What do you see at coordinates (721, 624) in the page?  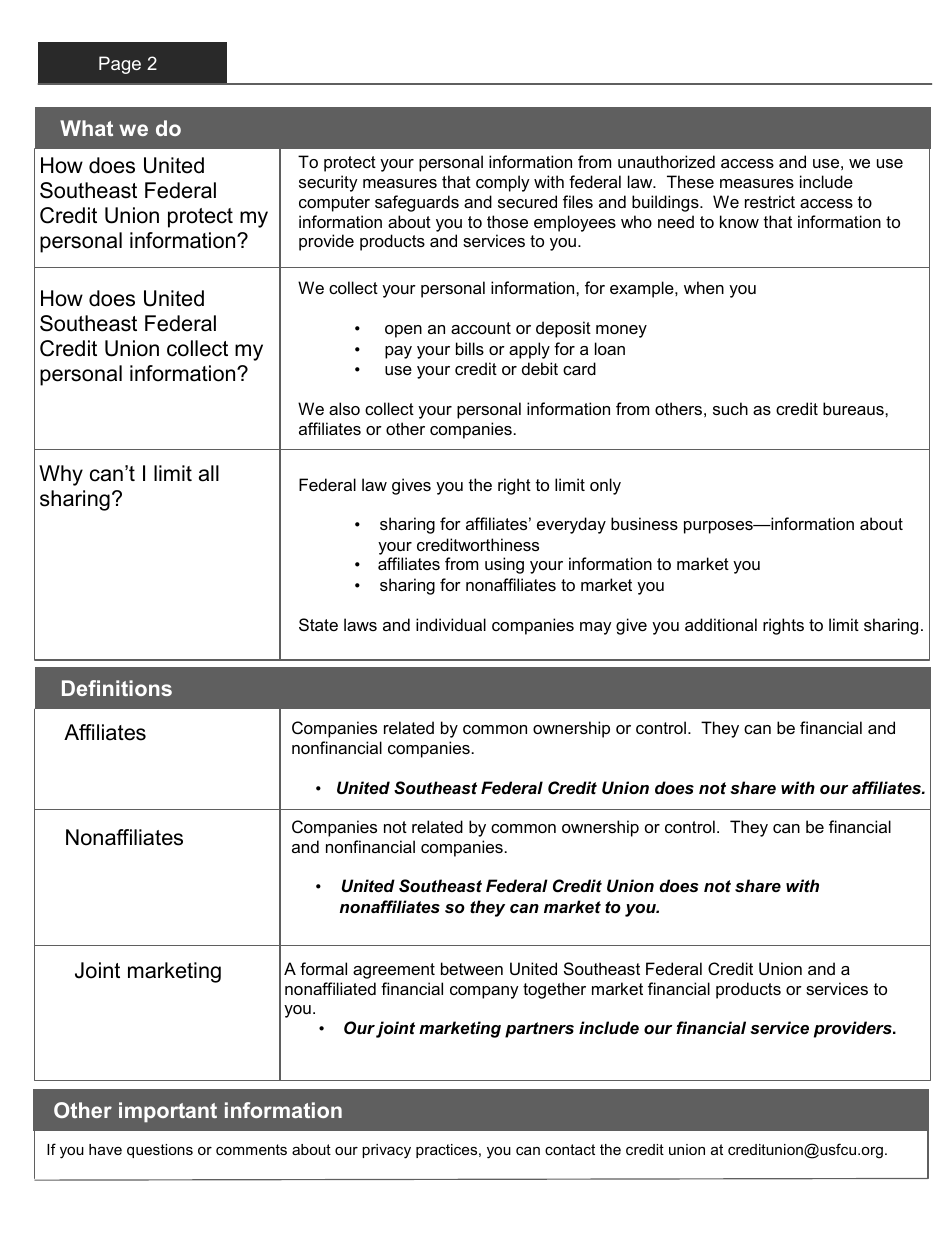 I see `additional` at bounding box center [721, 624].
